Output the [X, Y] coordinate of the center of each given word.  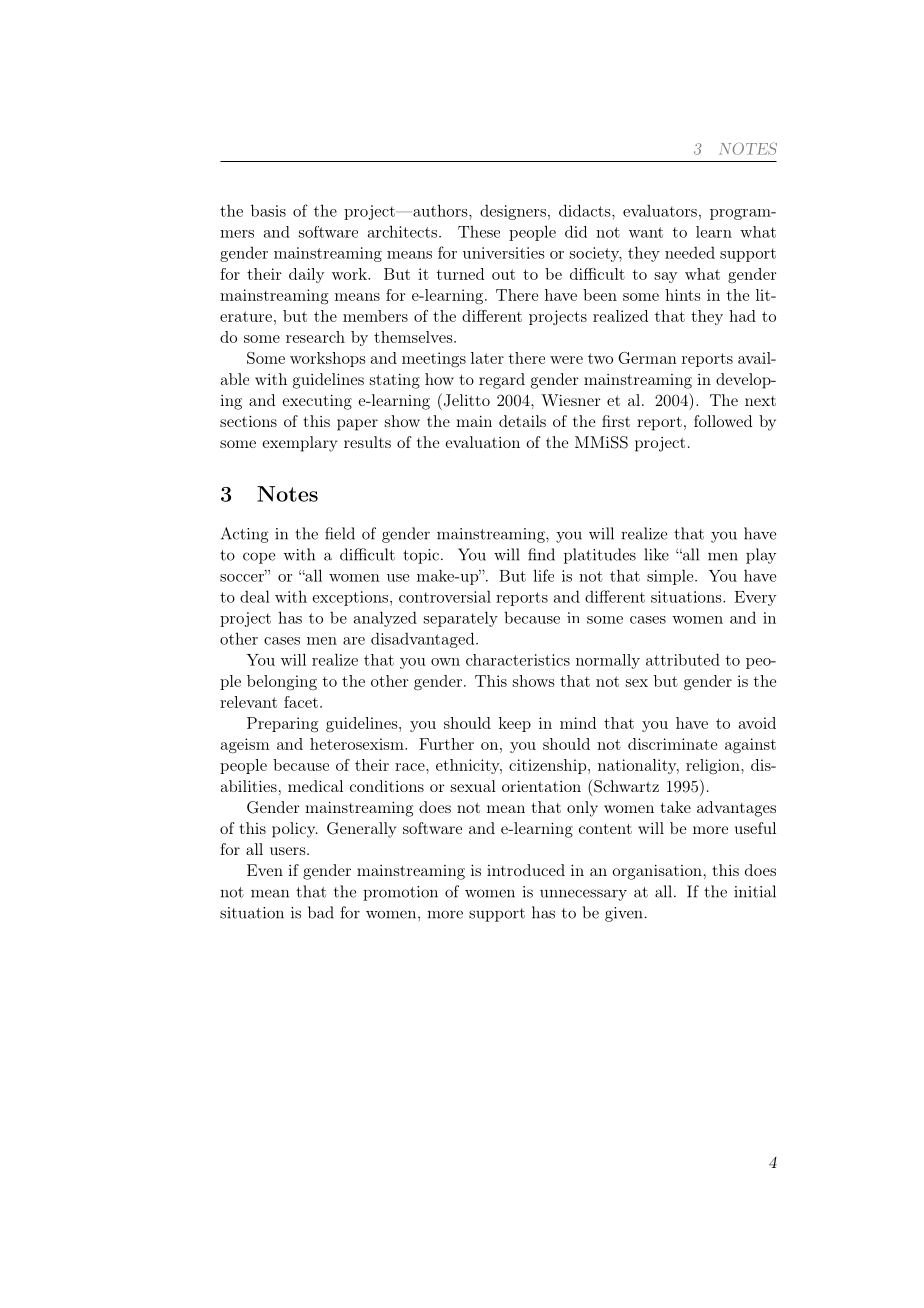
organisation [657, 872]
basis [268, 210]
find [541, 554]
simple [671, 577]
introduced [526, 870]
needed [690, 252]
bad [321, 912]
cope [259, 558]
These [479, 232]
